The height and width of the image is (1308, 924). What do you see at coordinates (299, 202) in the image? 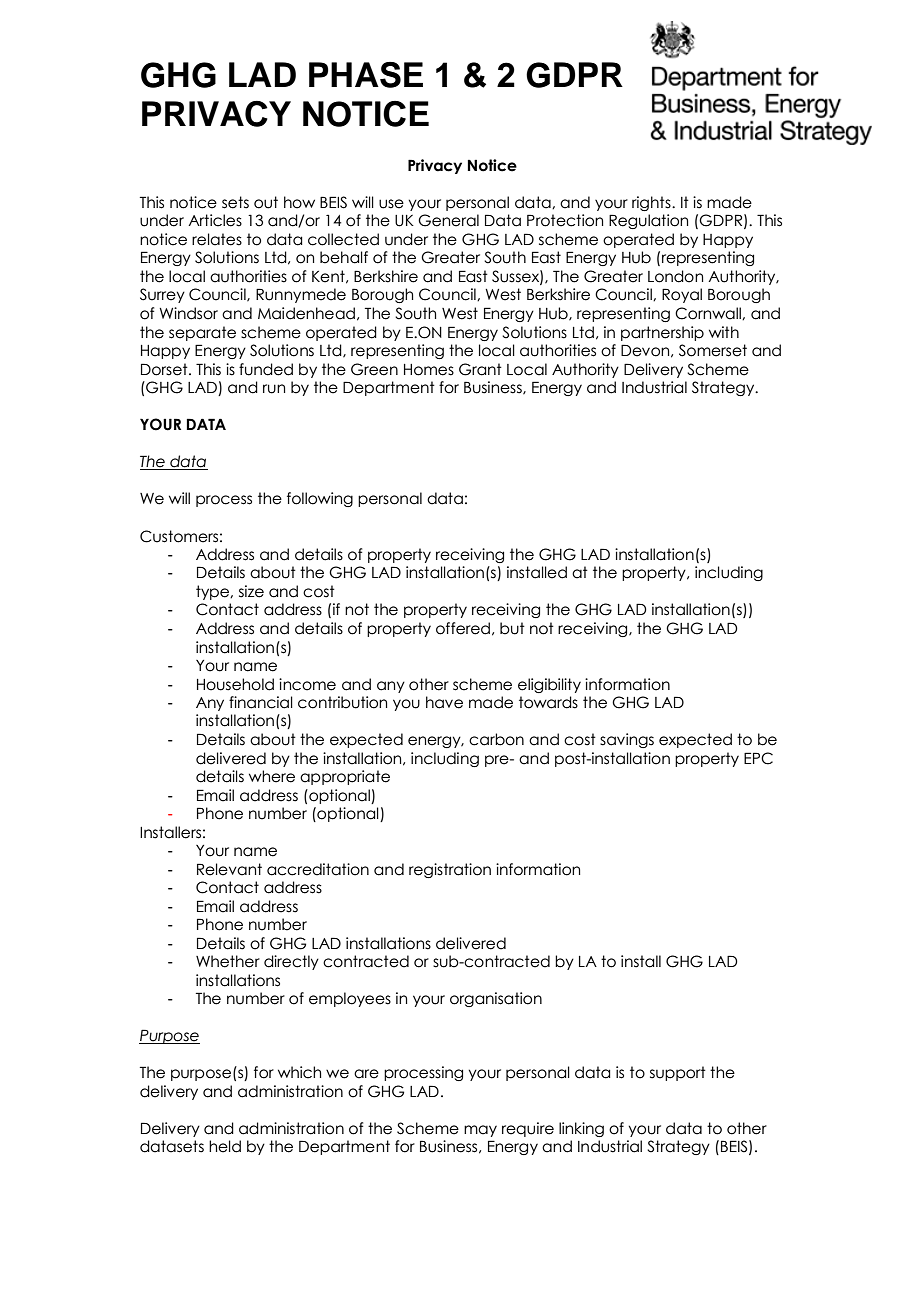
I see `how` at bounding box center [299, 202].
